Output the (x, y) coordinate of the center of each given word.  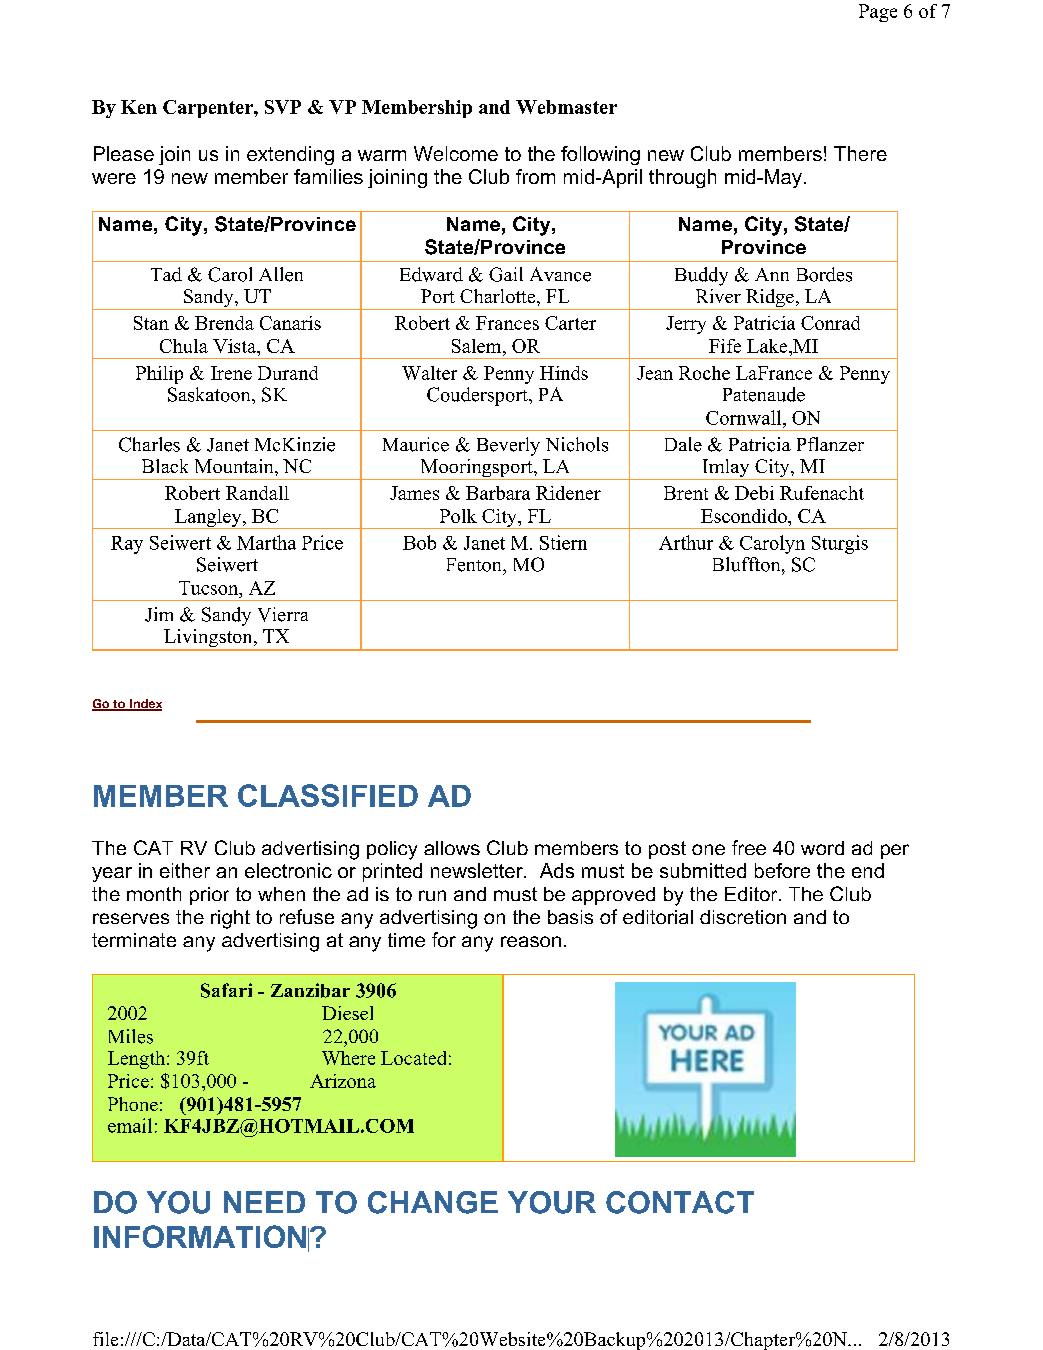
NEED (264, 1202)
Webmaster (566, 107)
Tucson (210, 588)
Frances (507, 323)
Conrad (830, 323)
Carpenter (209, 109)
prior (209, 896)
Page (878, 13)
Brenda (224, 323)
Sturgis (840, 544)
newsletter (478, 870)
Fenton (475, 565)
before (782, 870)
